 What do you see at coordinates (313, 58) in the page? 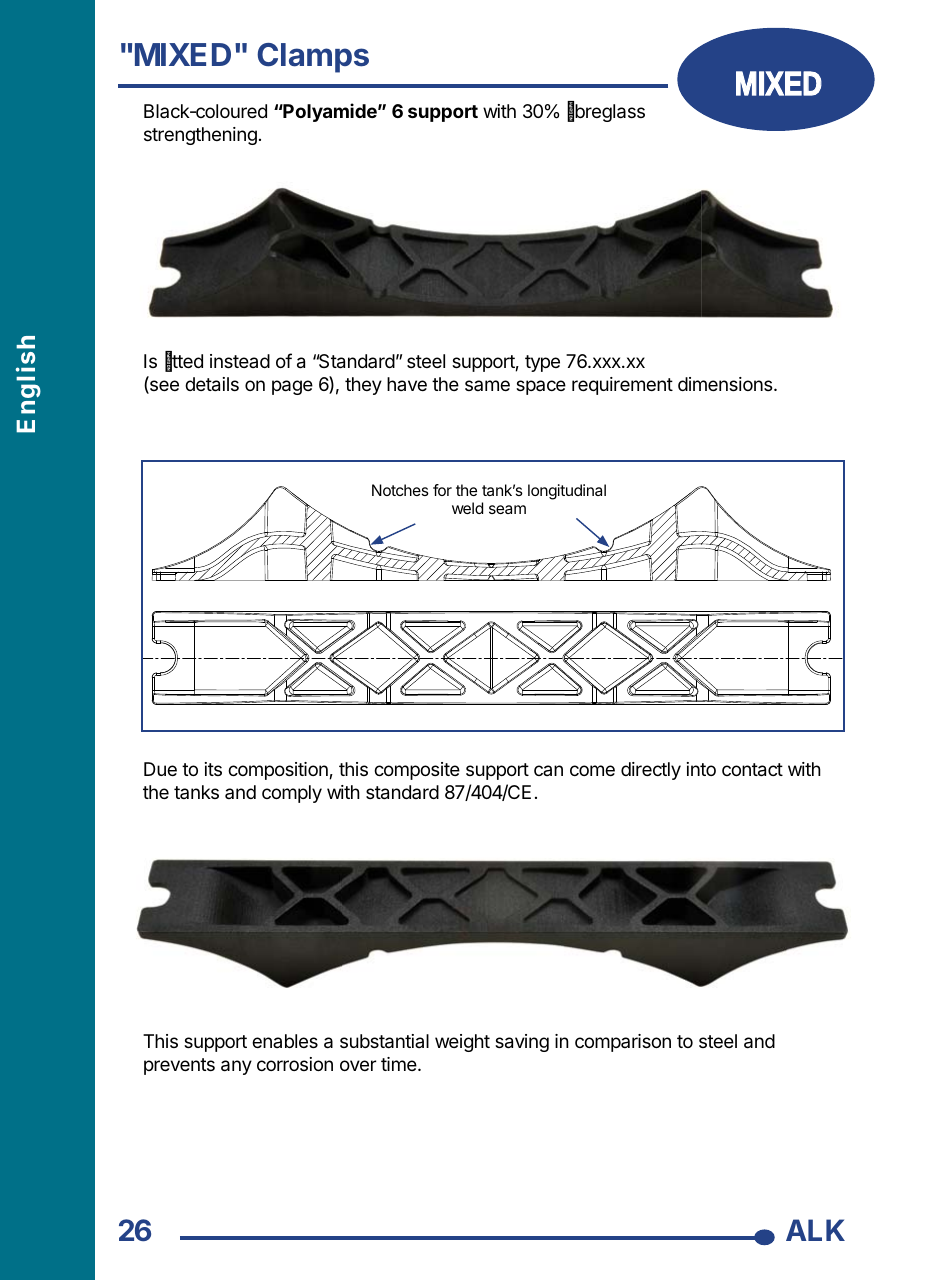
I see `Clamps` at bounding box center [313, 58].
